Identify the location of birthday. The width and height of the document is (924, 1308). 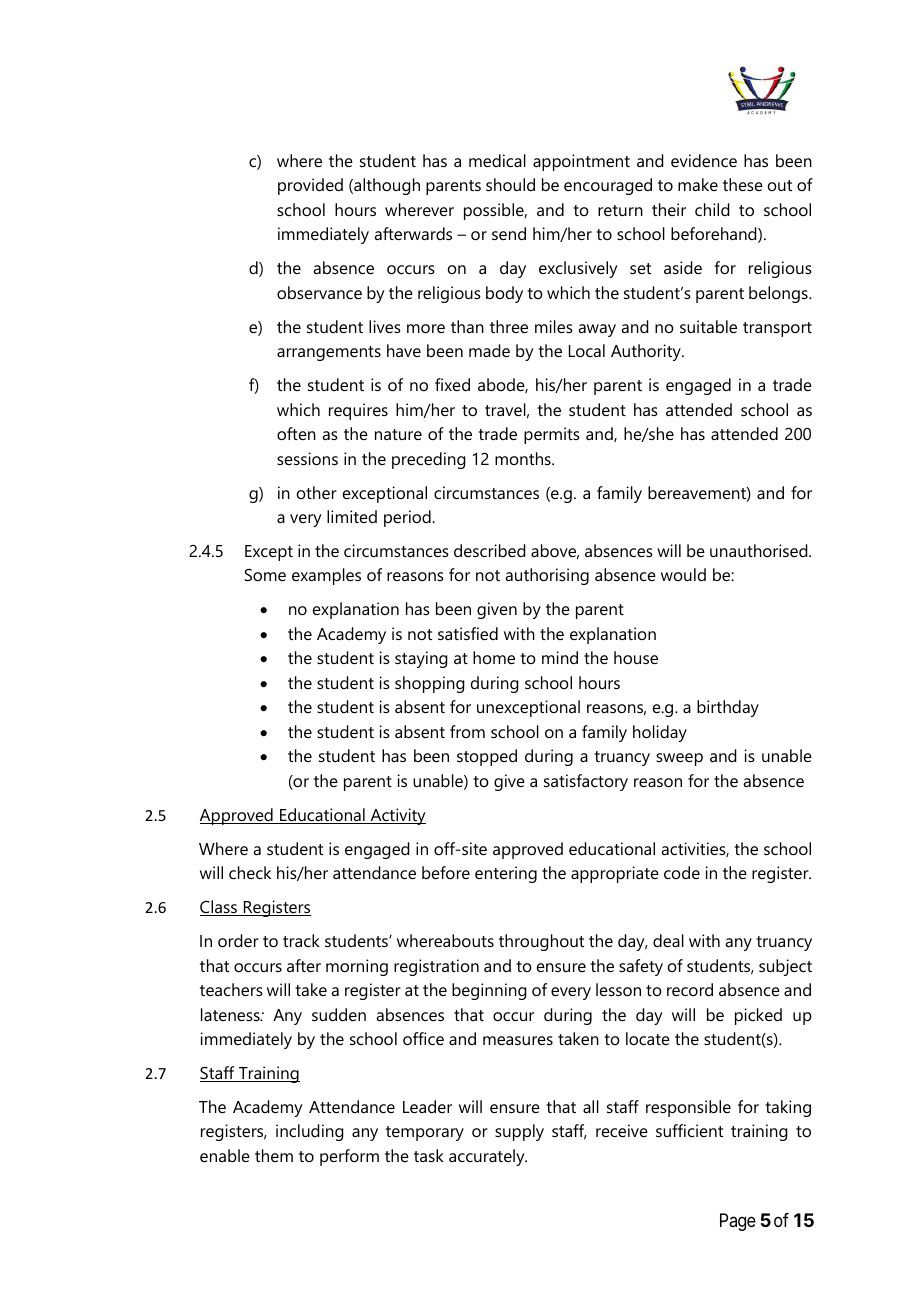
(728, 708).
